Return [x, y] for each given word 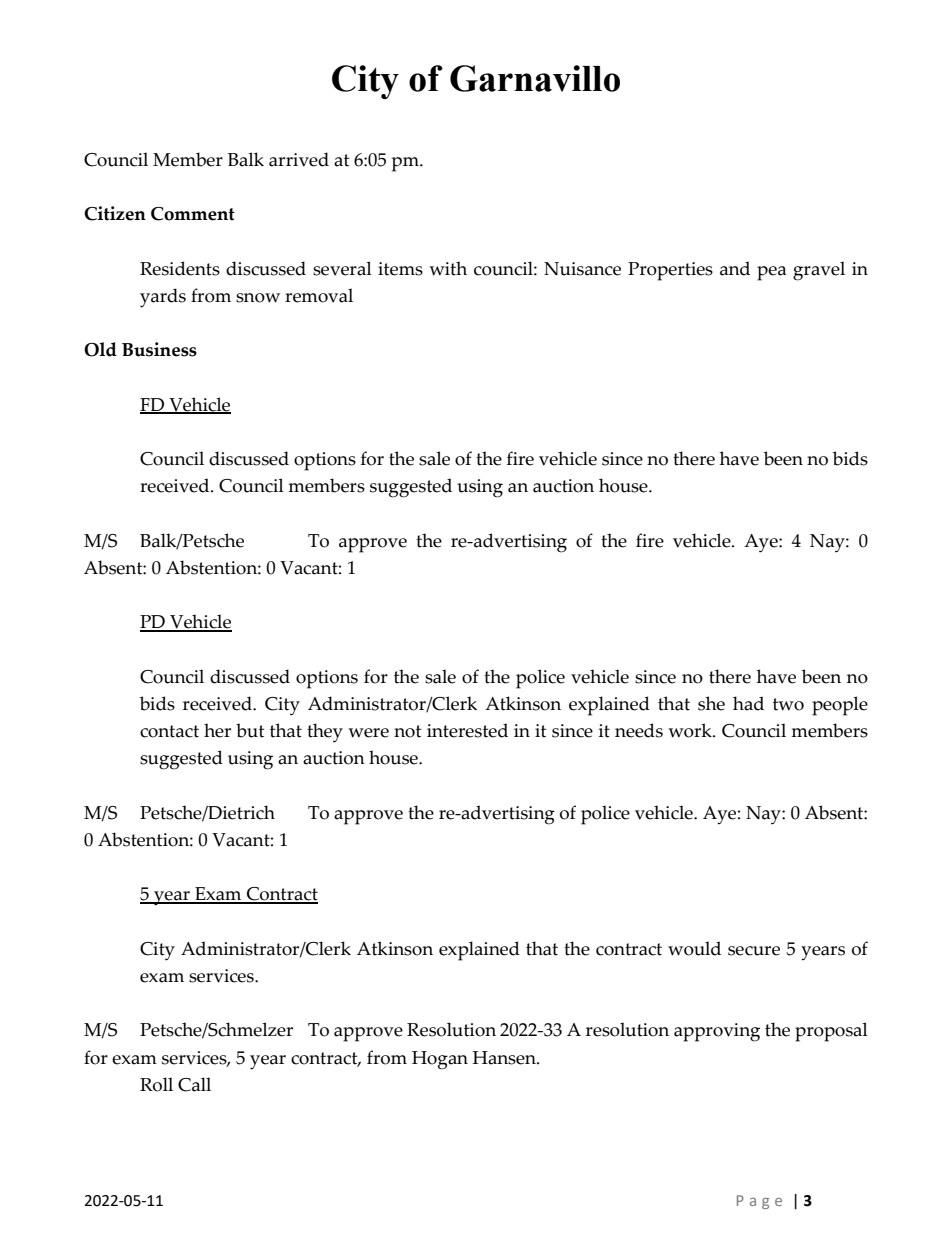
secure [754, 951]
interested [467, 730]
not [407, 731]
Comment [193, 214]
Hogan [440, 1060]
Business [159, 349]
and [735, 268]
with [448, 268]
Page [759, 1202]
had [748, 703]
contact [169, 731]
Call [194, 1084]
